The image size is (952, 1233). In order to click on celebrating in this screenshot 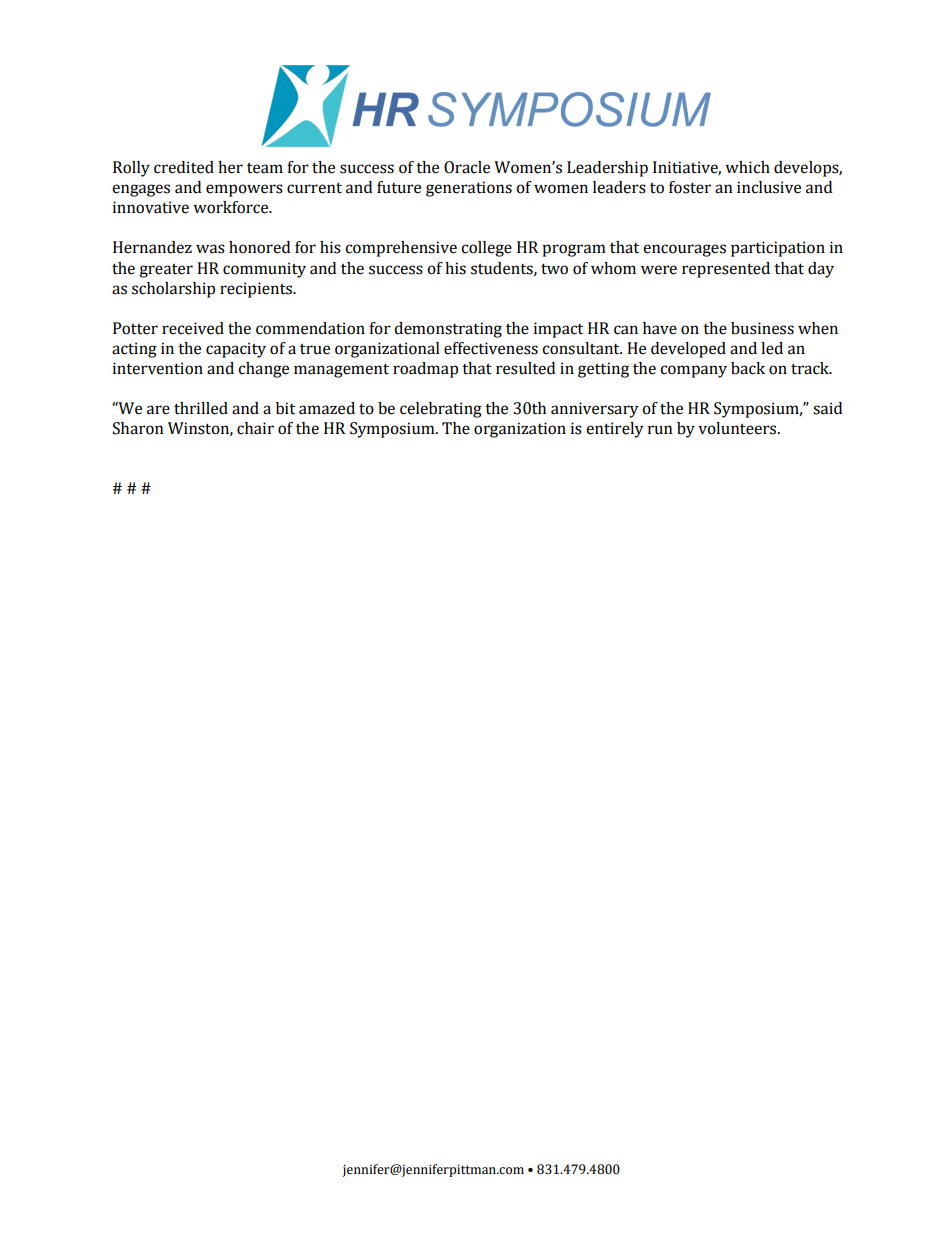, I will do `click(441, 410)`.
